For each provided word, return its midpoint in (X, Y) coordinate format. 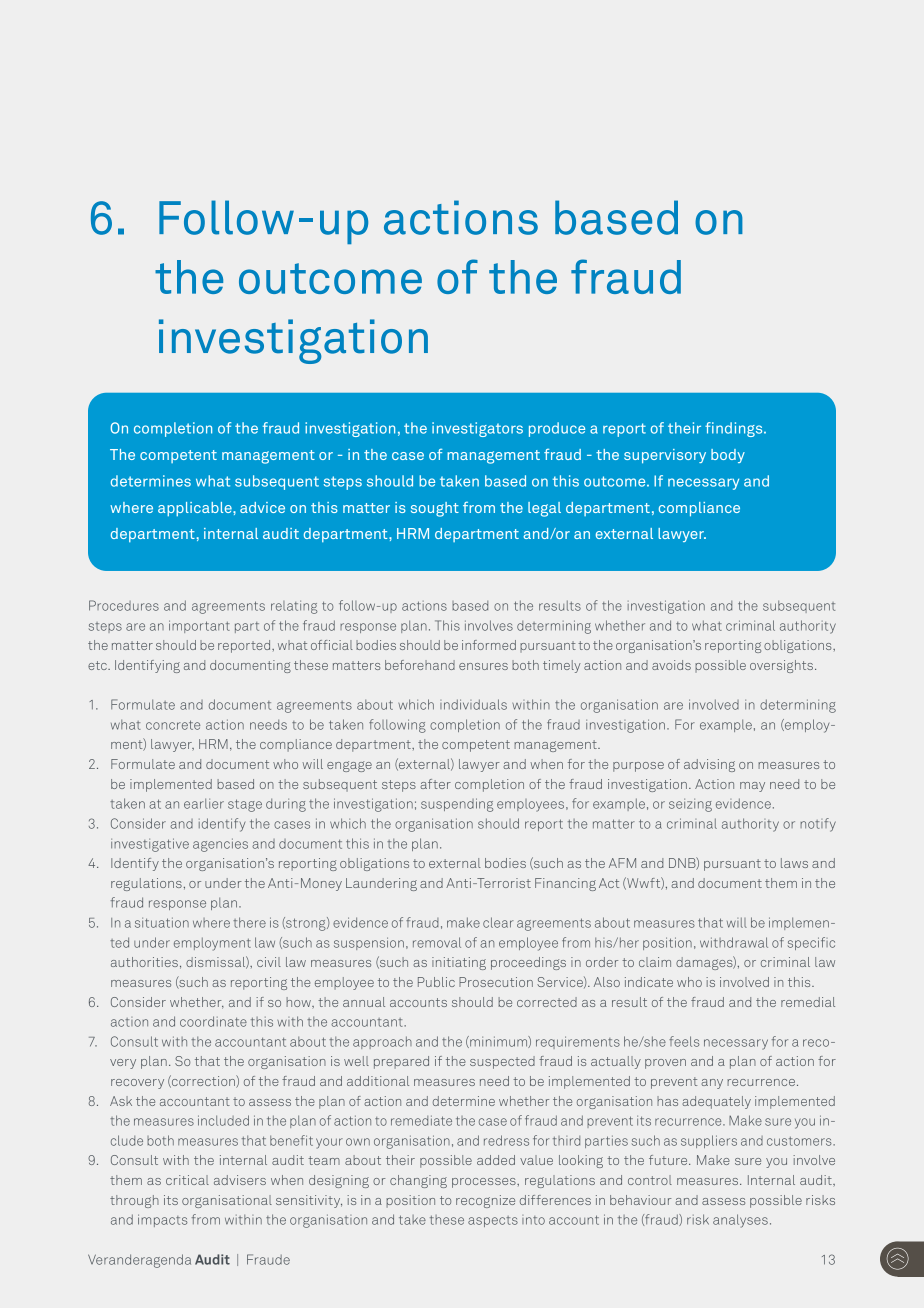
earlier (204, 803)
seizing (690, 805)
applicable (196, 509)
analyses (740, 1221)
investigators (477, 429)
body (728, 456)
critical (187, 1180)
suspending (457, 805)
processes (485, 1183)
